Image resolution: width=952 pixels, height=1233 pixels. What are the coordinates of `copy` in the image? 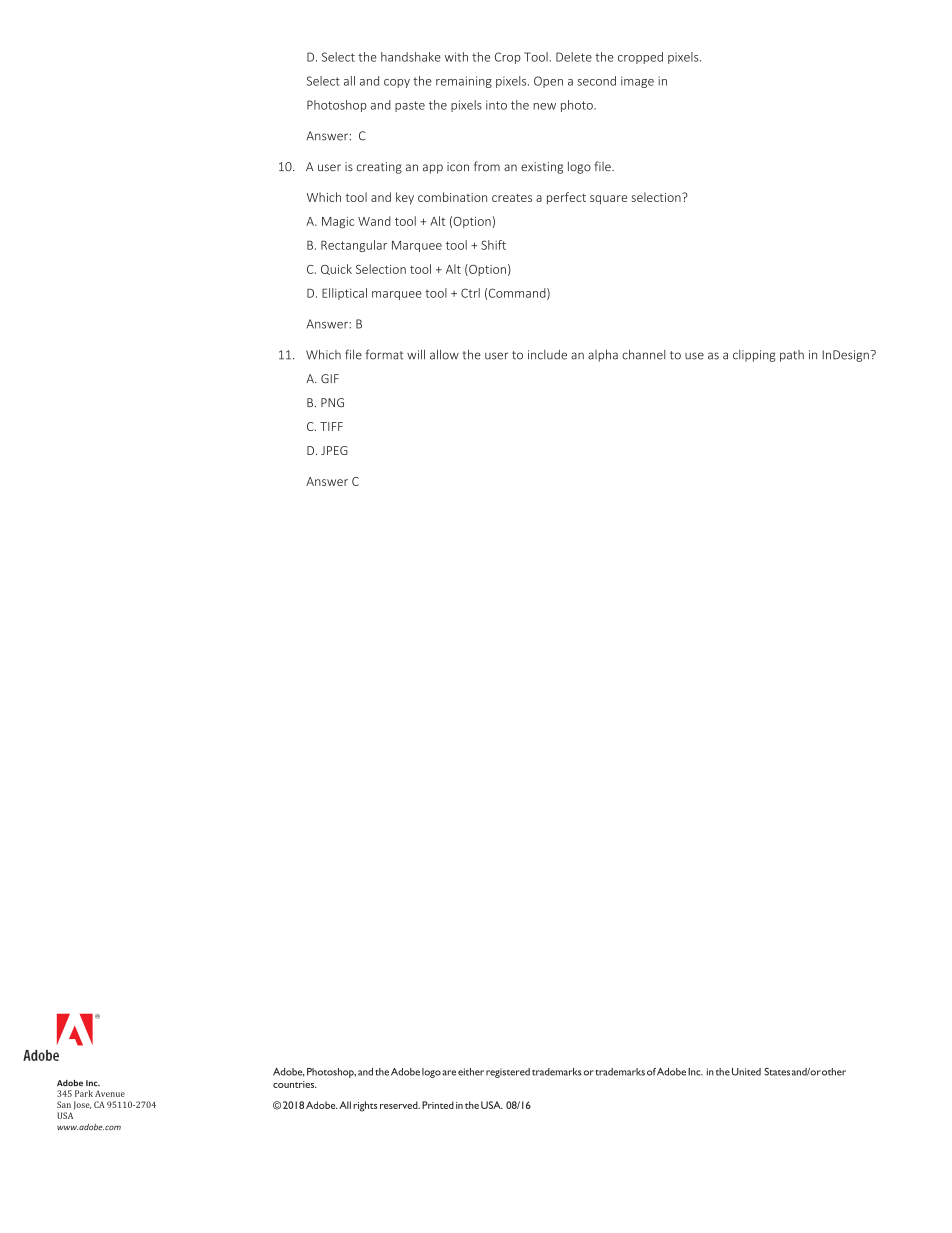 It's located at (397, 83).
